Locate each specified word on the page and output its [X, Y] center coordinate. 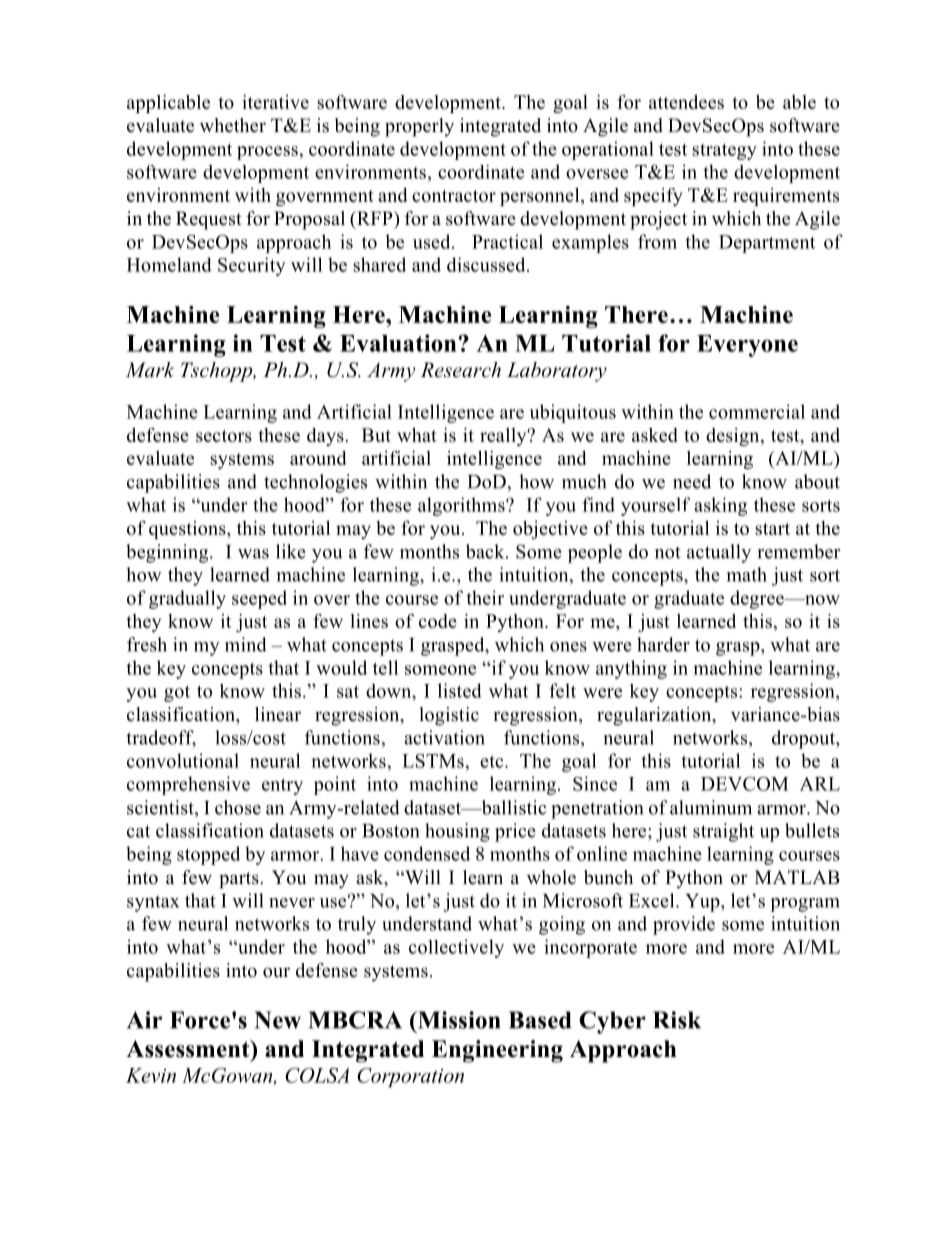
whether [233, 125]
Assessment [189, 1049]
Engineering [497, 1051]
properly [419, 127]
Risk [677, 1020]
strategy [724, 151]
